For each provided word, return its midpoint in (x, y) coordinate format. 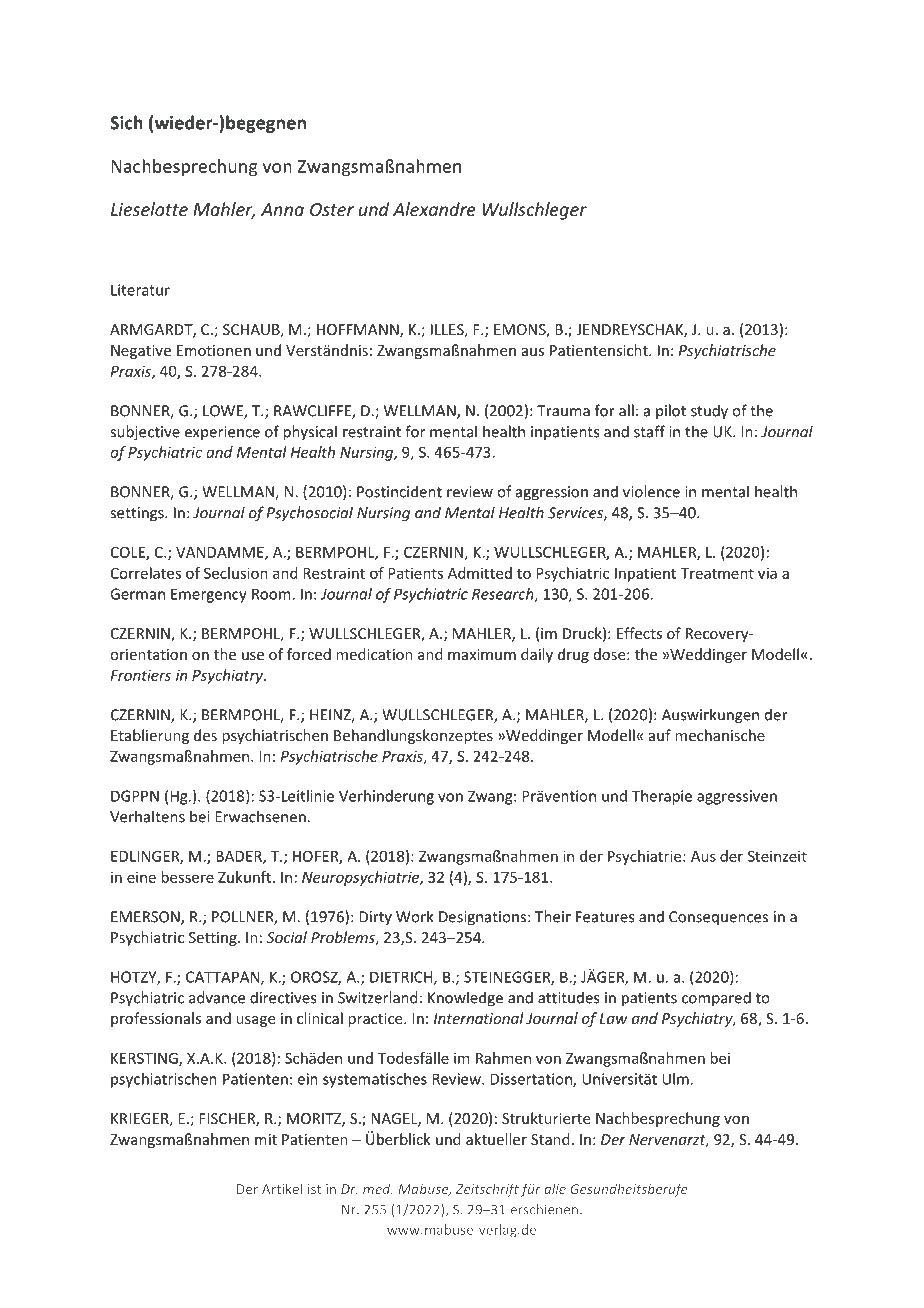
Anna (282, 209)
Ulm (675, 1079)
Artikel (282, 1188)
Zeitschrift (487, 1190)
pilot (671, 411)
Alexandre (434, 209)
